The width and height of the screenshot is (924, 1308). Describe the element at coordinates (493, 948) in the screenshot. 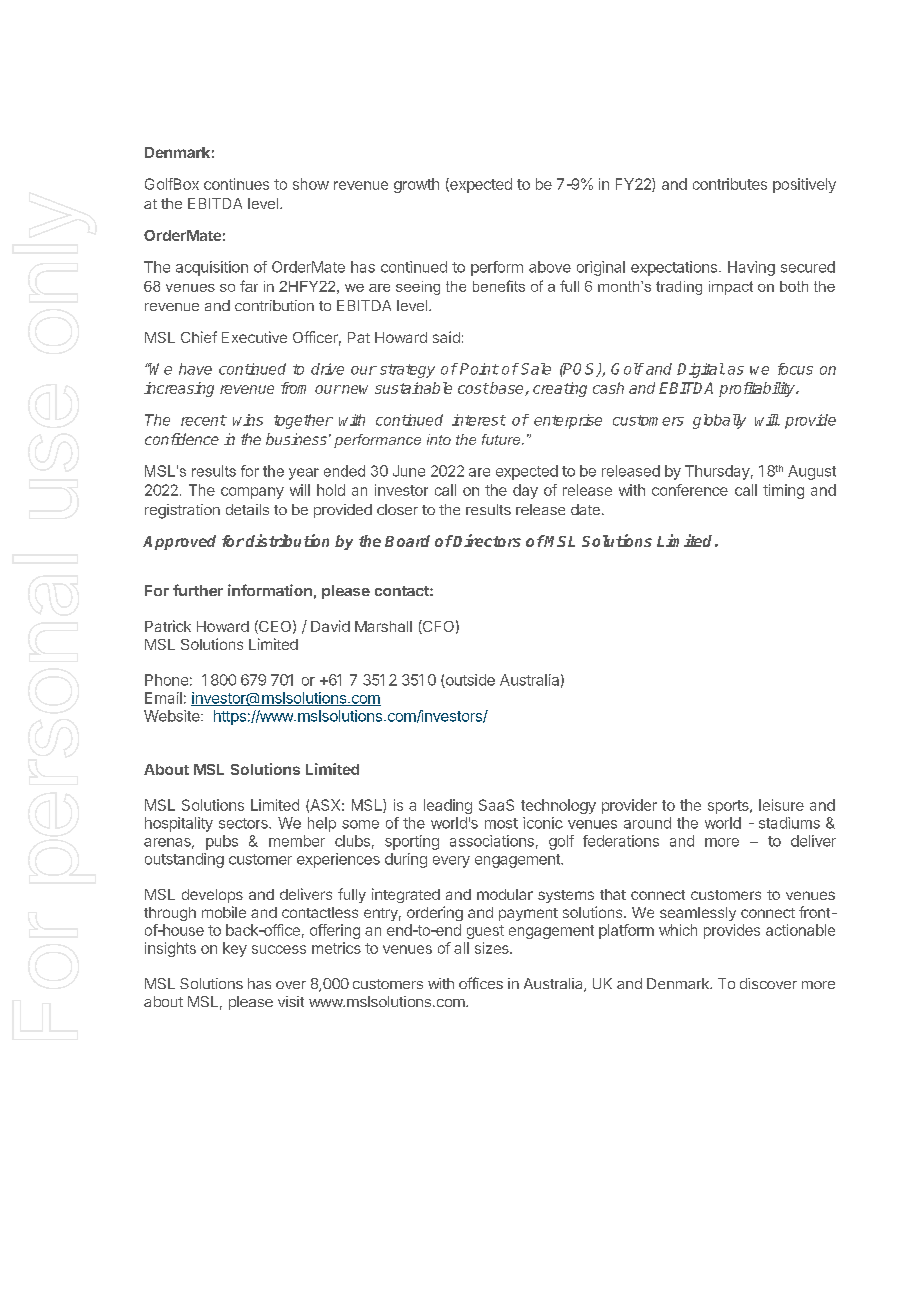

I see `sizes` at that location.
